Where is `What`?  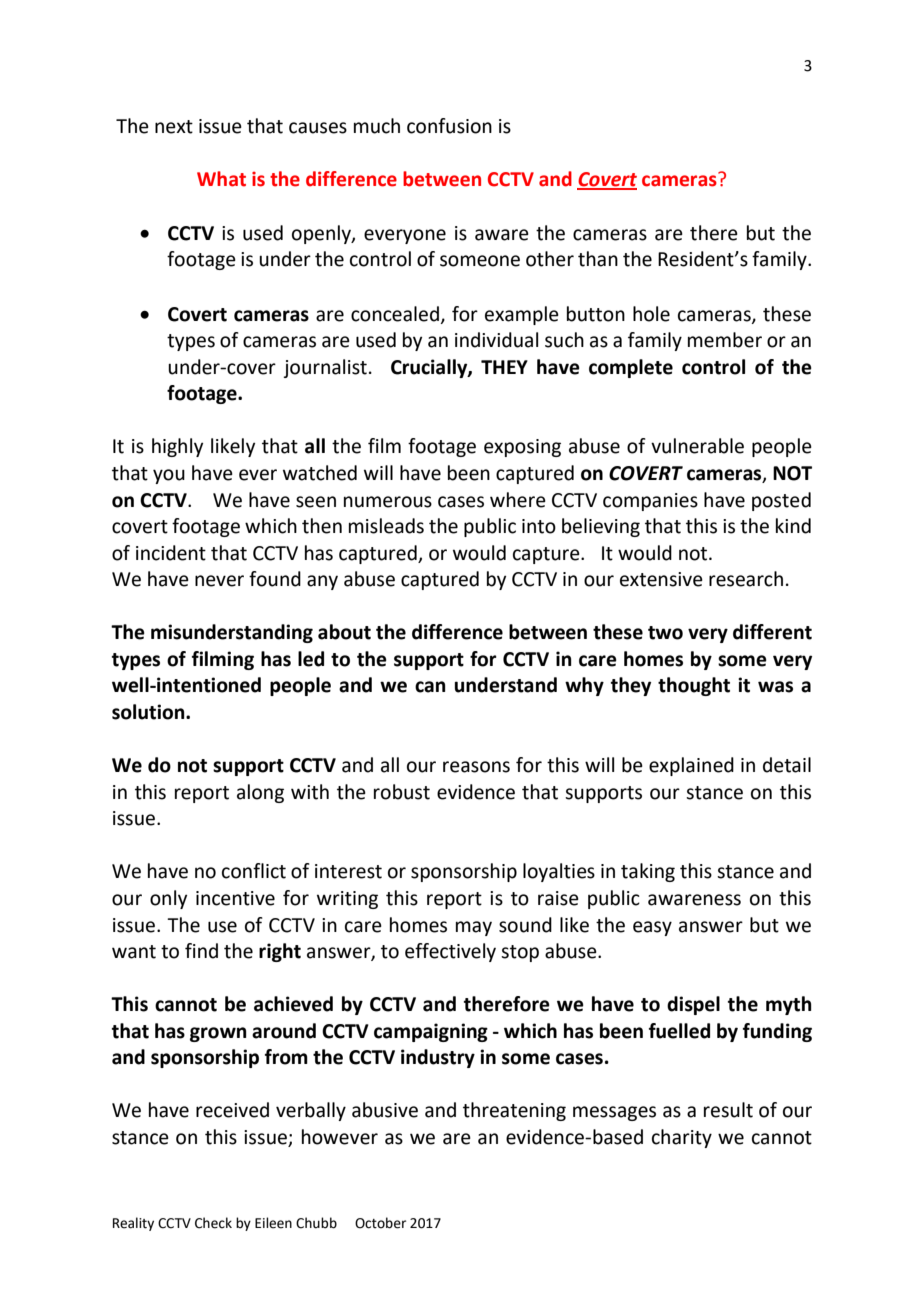
What is located at coordinates (221, 179).
